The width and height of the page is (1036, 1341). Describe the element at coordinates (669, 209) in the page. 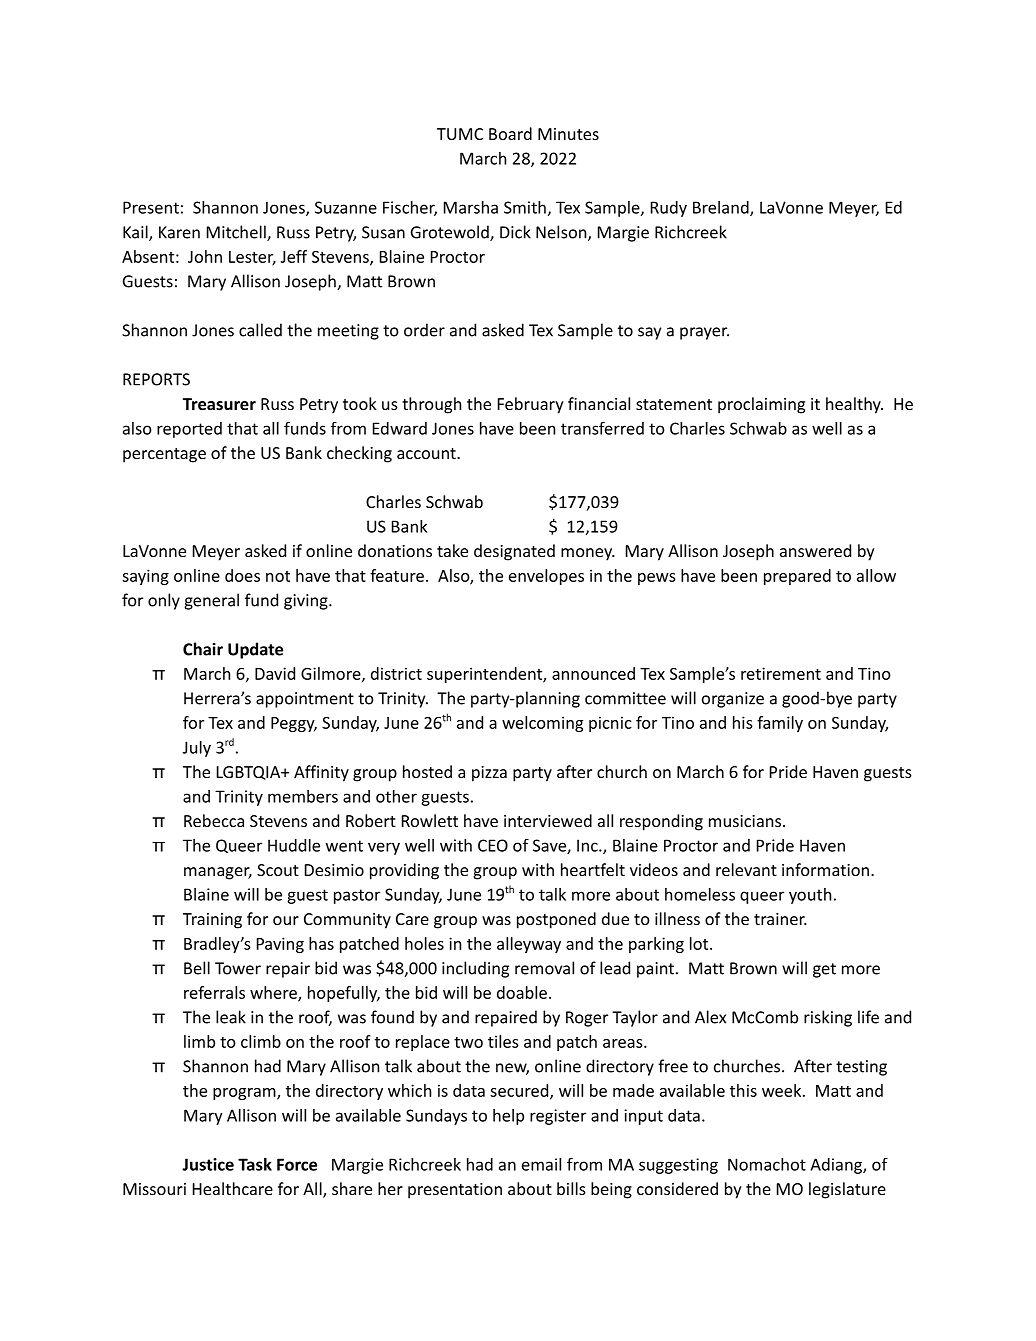

I see `Rudy` at that location.
